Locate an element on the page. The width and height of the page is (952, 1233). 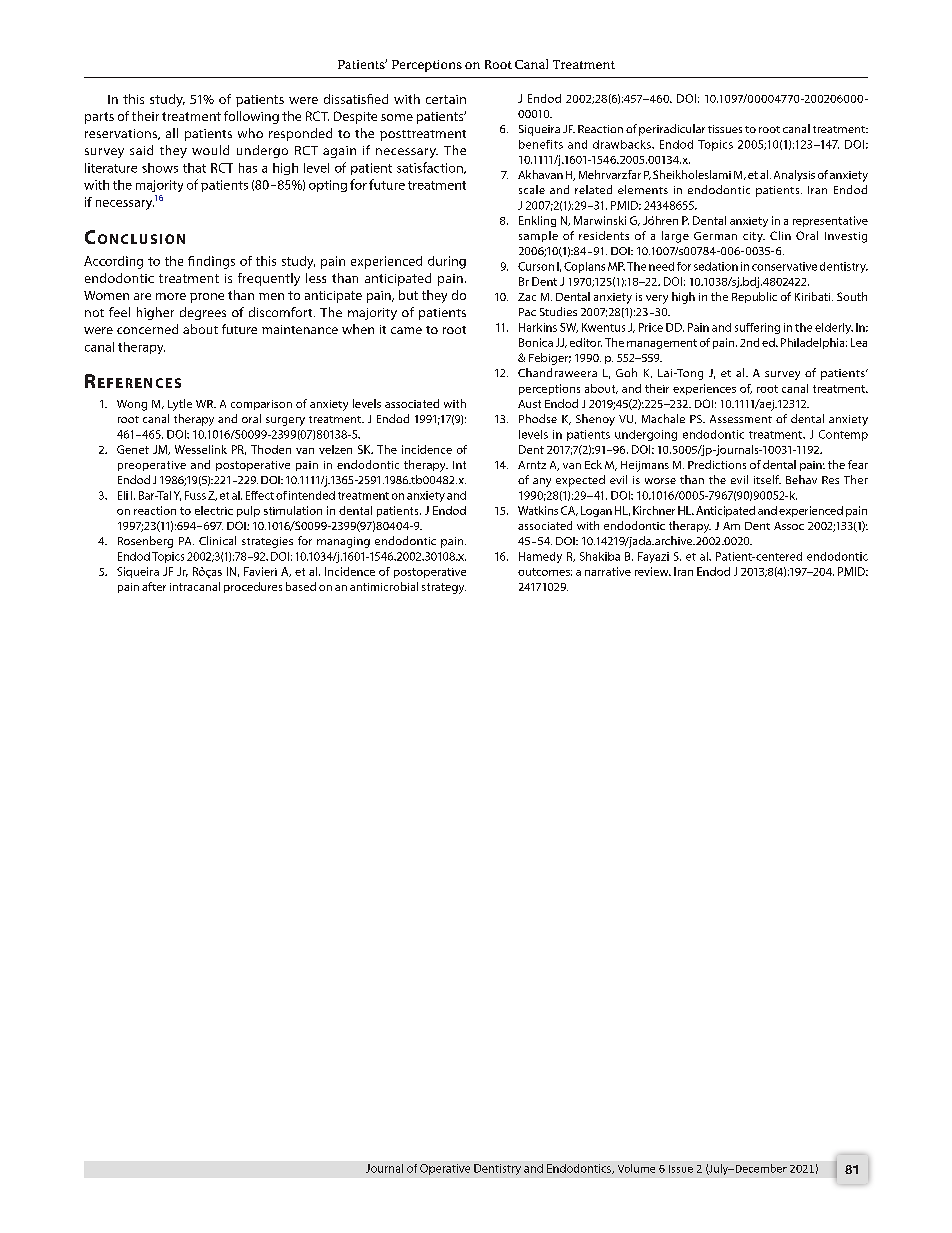
came is located at coordinates (406, 330).
